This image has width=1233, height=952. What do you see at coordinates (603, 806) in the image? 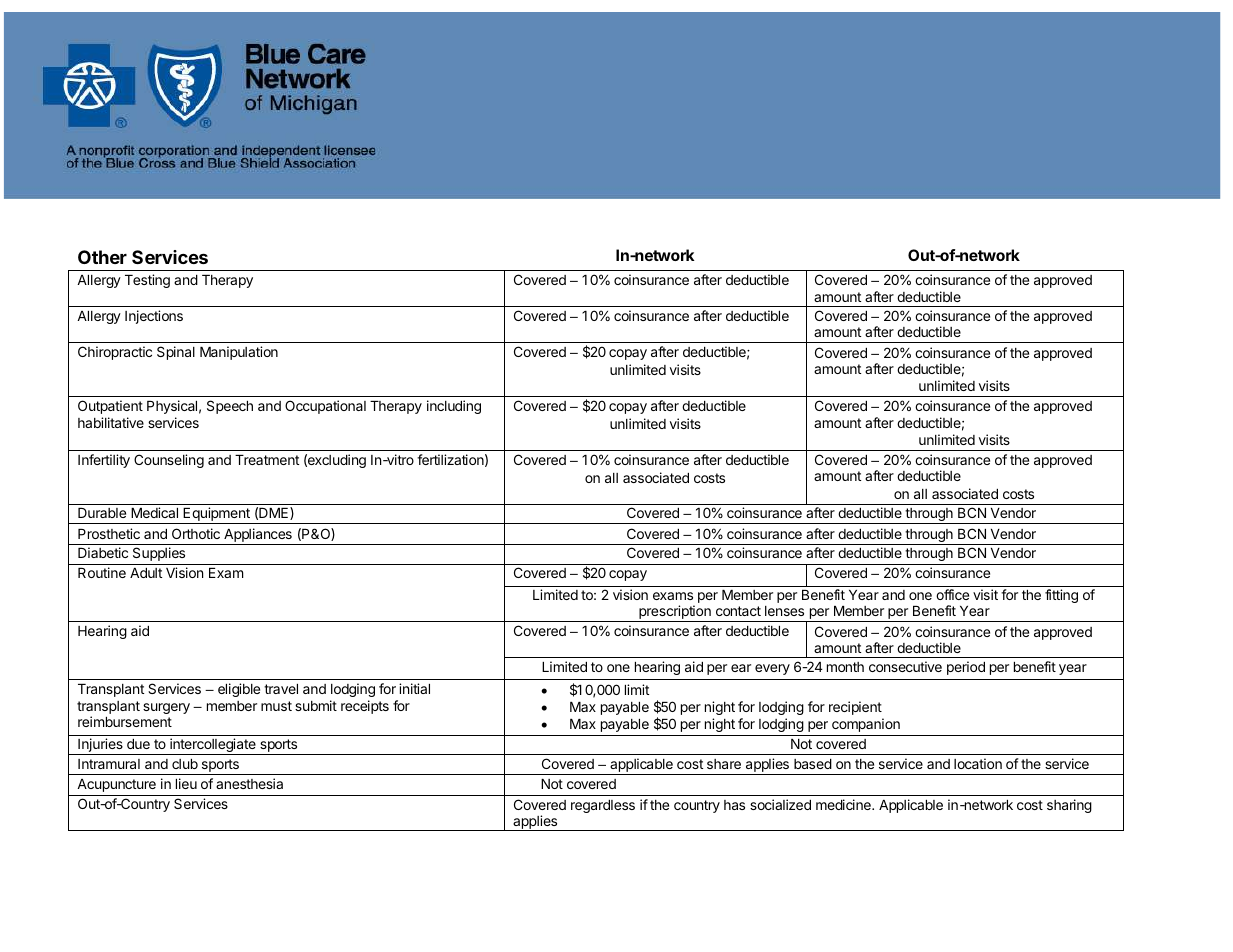
I see `regardless` at bounding box center [603, 806].
